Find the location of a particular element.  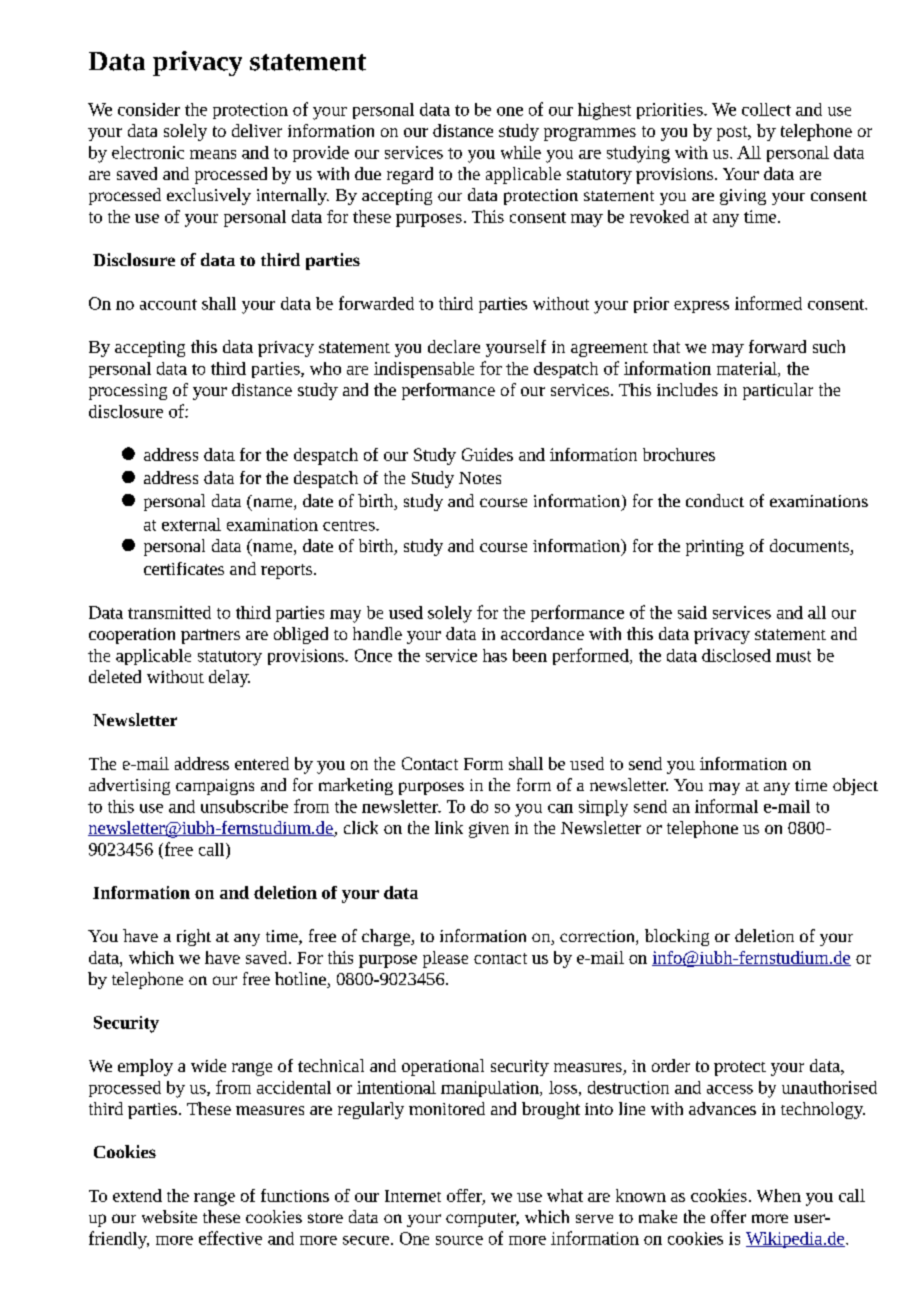

object is located at coordinates (855, 786).
